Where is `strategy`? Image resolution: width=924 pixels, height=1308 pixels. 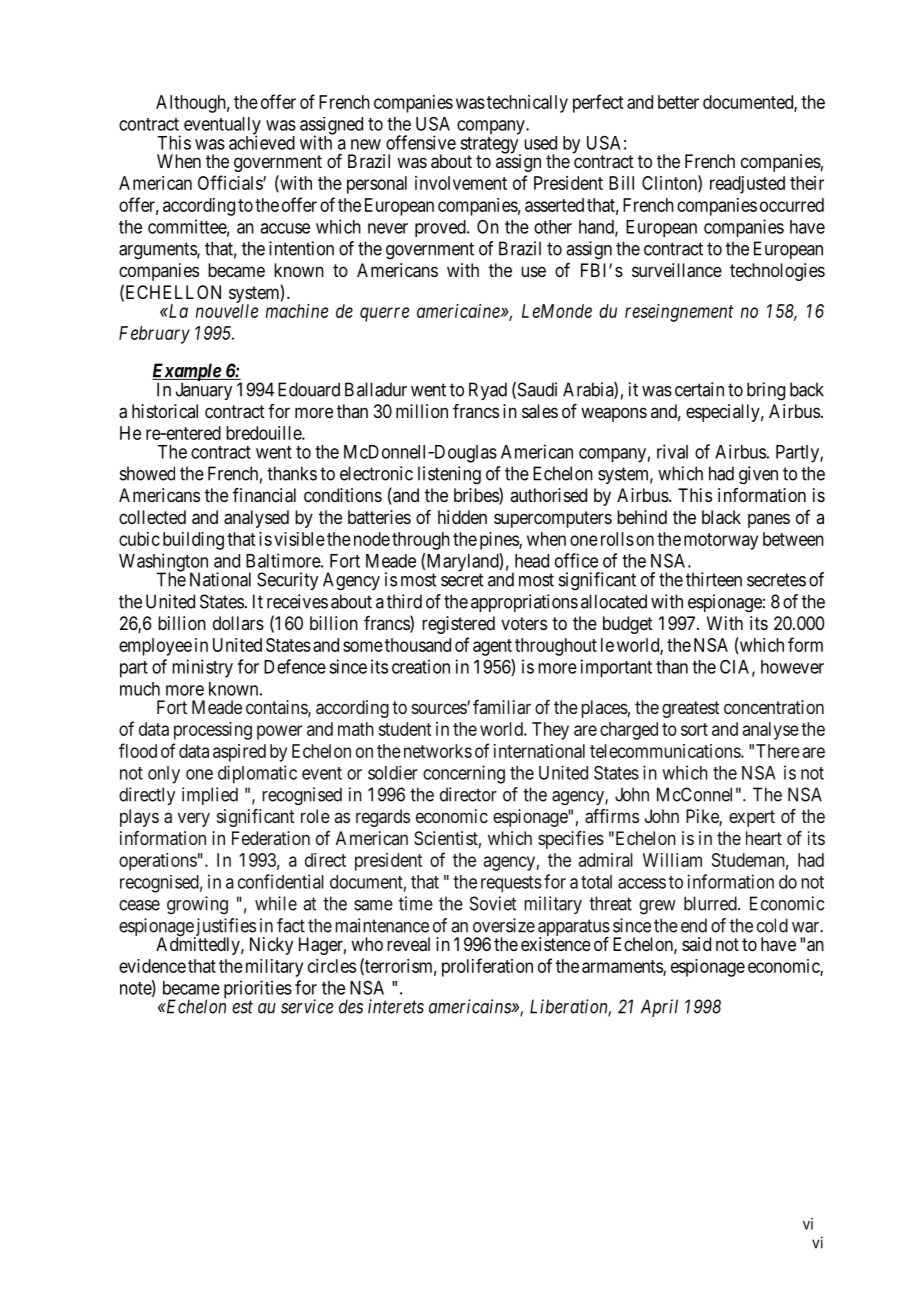 strategy is located at coordinates (490, 146).
